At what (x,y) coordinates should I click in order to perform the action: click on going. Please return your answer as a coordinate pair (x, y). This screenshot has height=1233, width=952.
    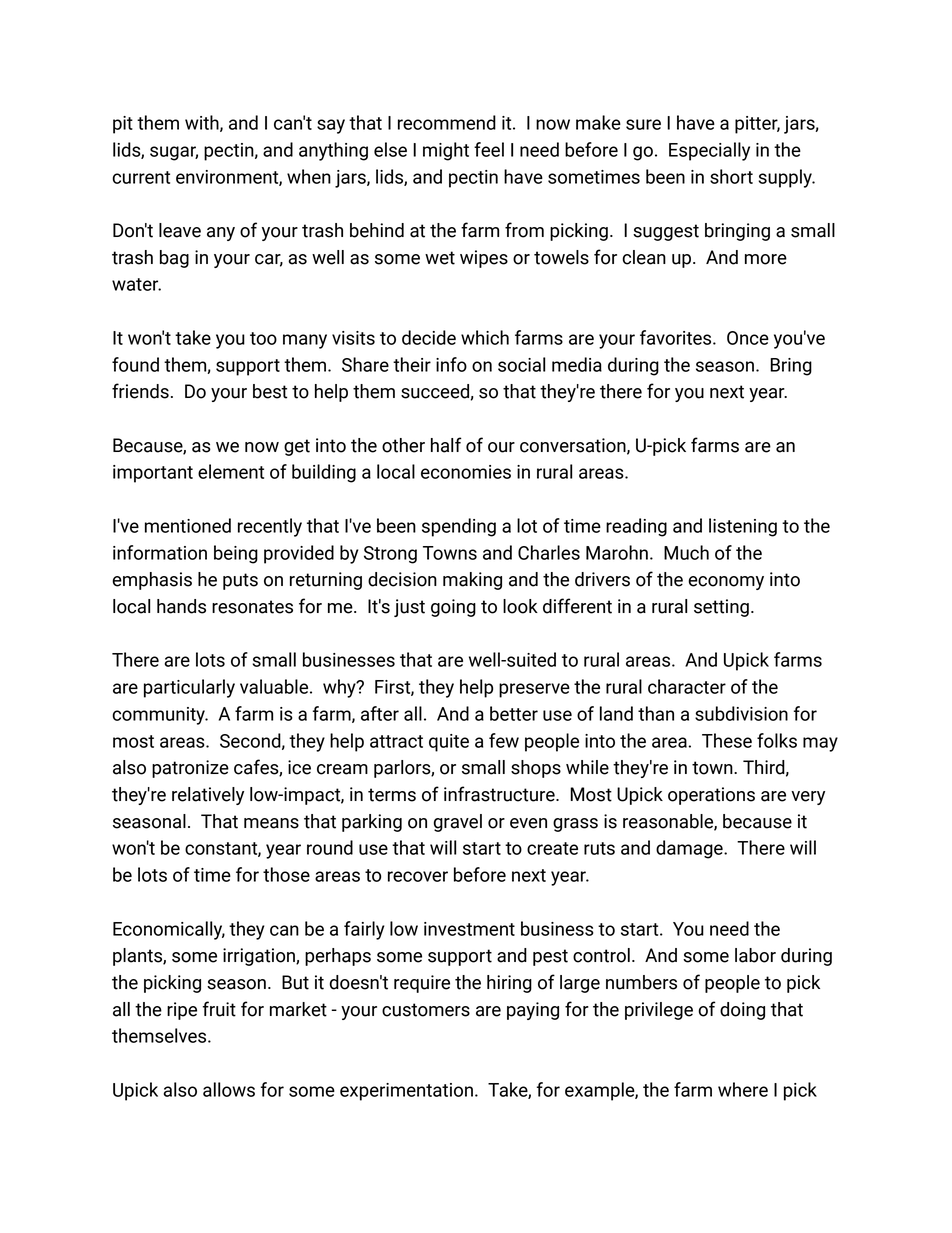
    Looking at the image, I should click on (453, 608).
